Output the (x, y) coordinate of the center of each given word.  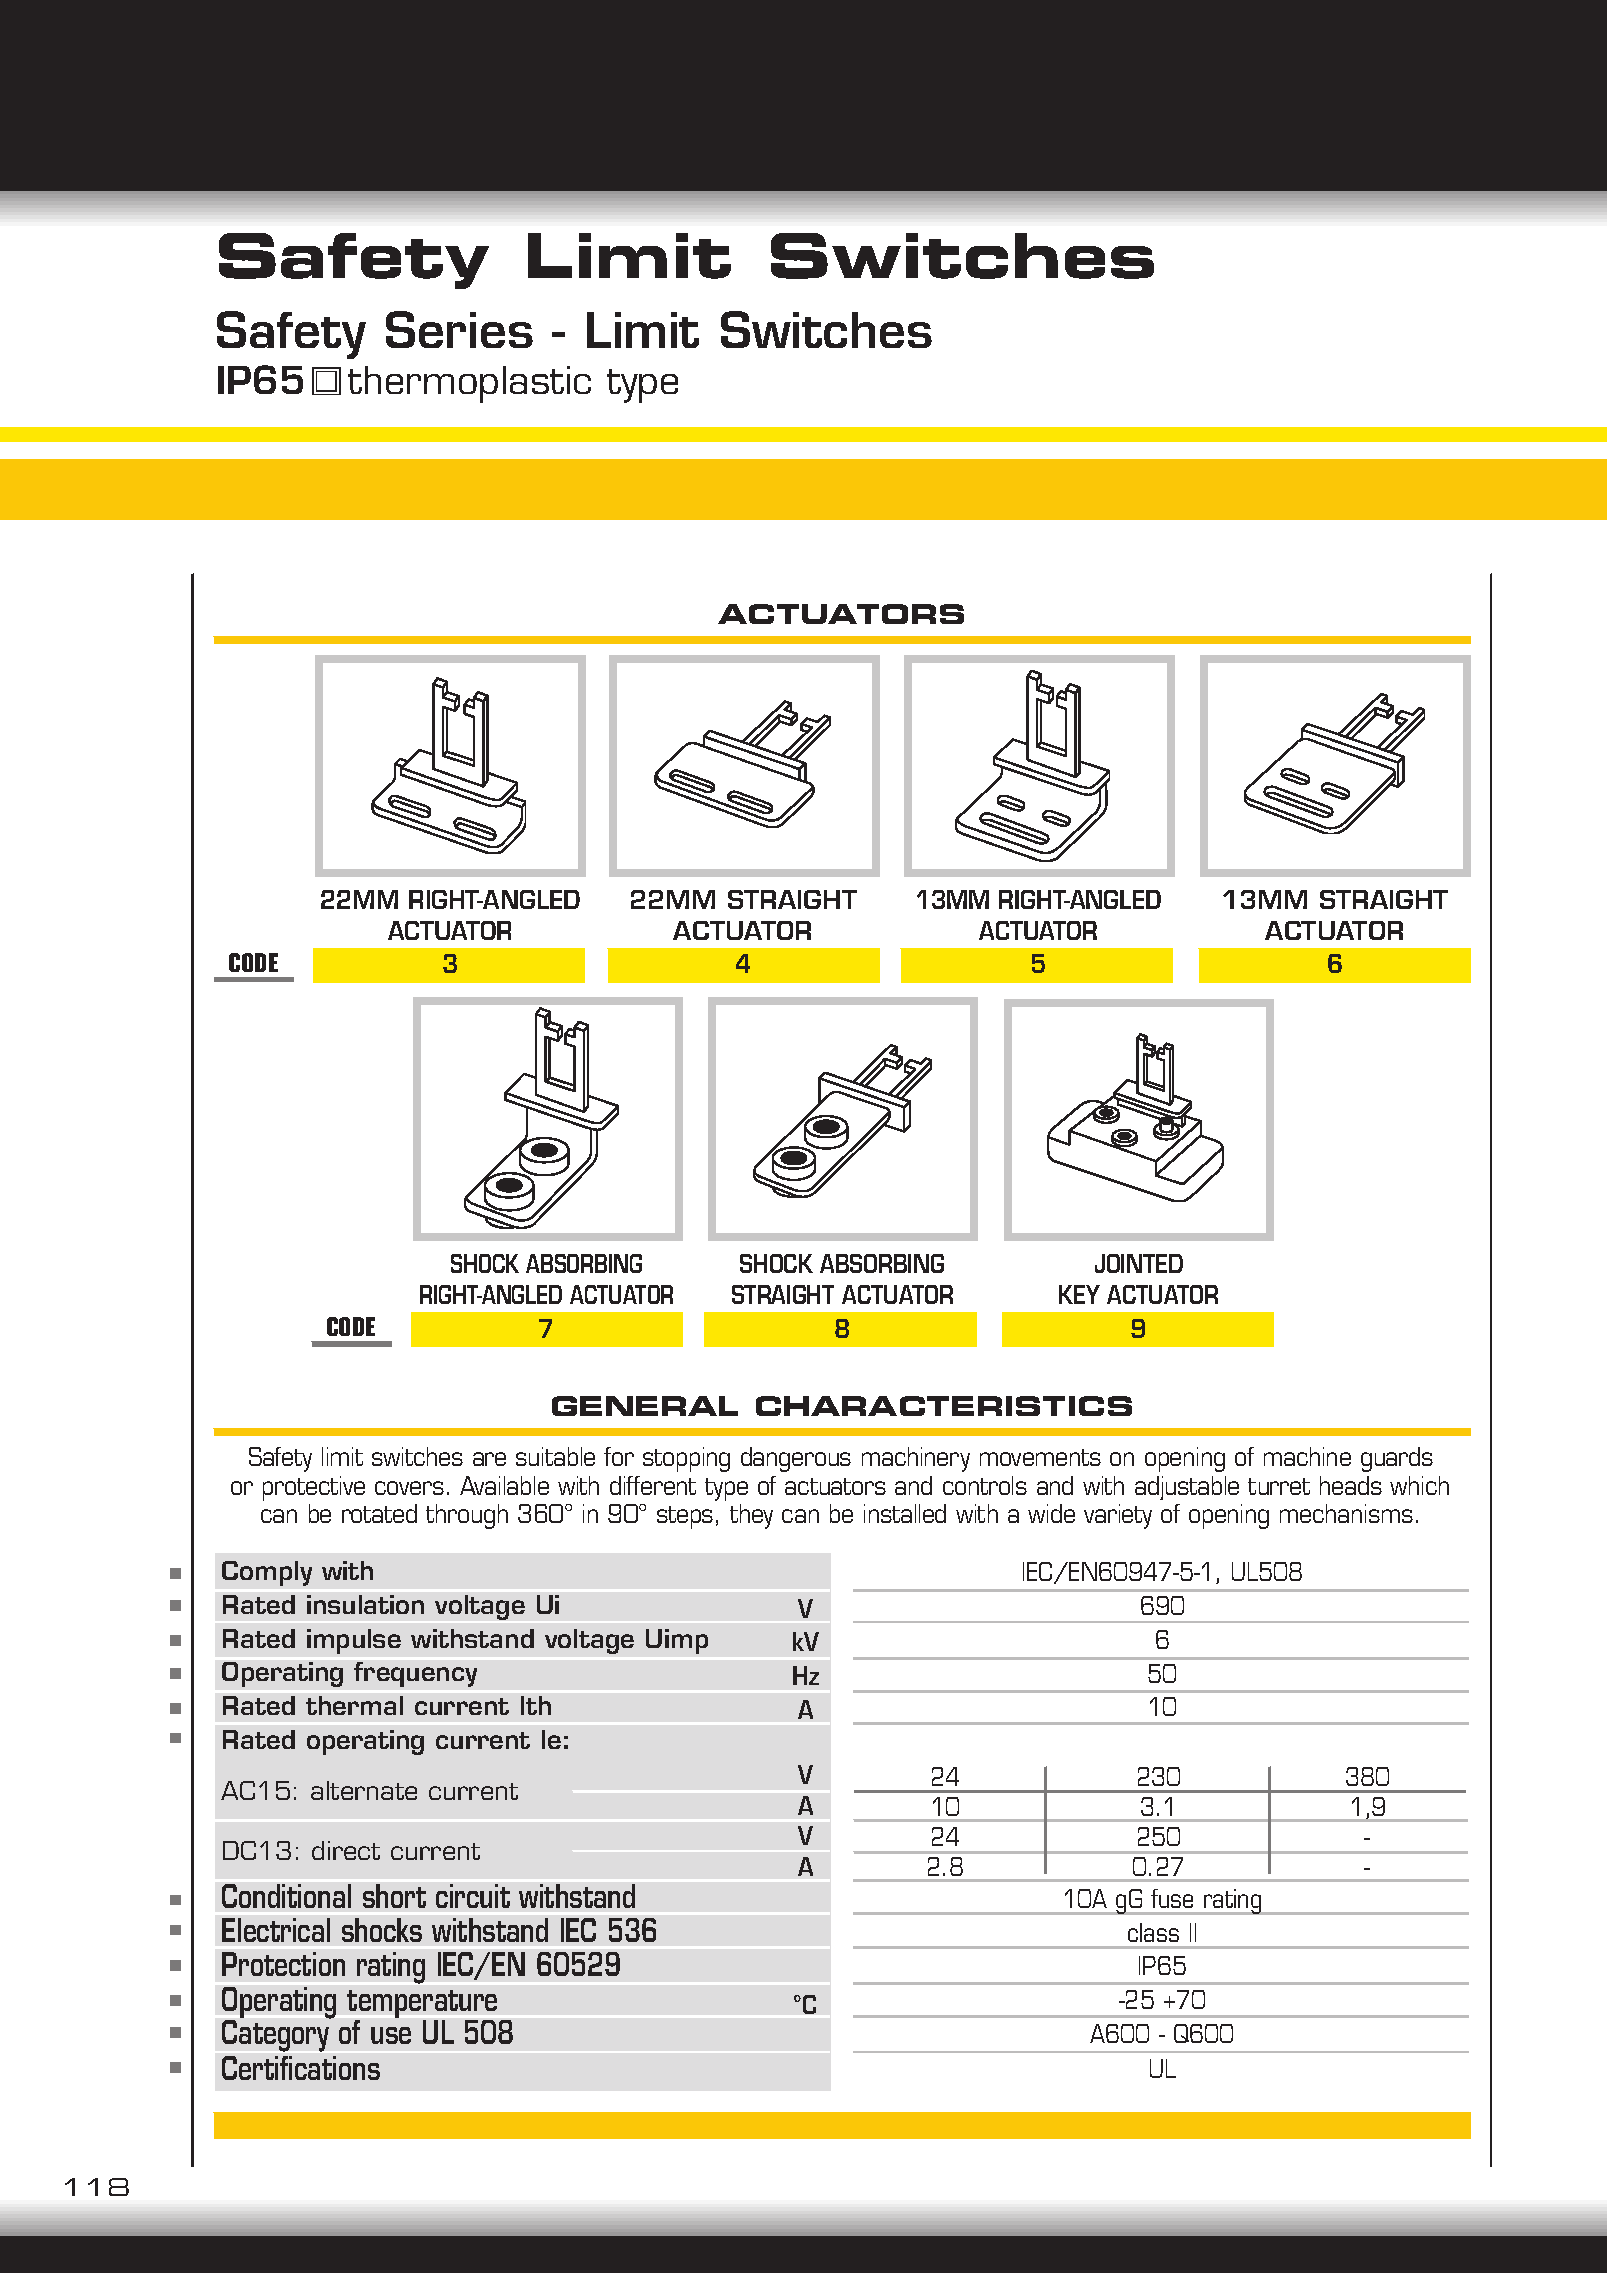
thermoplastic (469, 384)
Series (459, 329)
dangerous (796, 1459)
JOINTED (1139, 1263)
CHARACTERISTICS (944, 1406)
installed (905, 1513)
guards (1397, 1459)
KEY (1079, 1294)
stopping (686, 1459)
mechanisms (1346, 1513)
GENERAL (645, 1406)
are (489, 1459)
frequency (415, 1674)
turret (1279, 1486)
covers (409, 1488)
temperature (422, 2005)
